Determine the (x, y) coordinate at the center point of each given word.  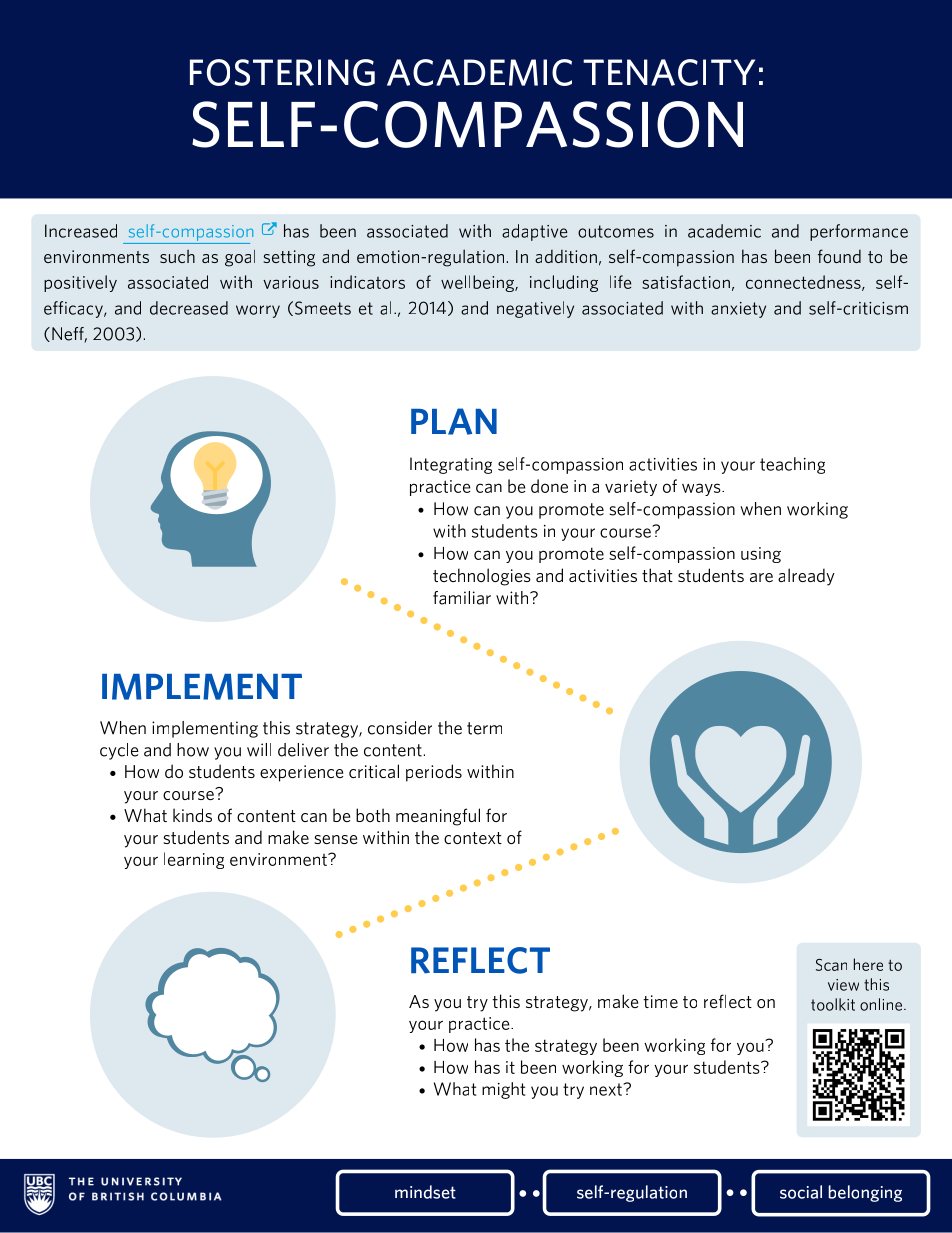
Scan (831, 965)
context (473, 838)
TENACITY (669, 72)
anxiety (738, 310)
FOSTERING (282, 72)
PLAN (454, 421)
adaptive (535, 232)
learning (194, 860)
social (801, 1192)
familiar (462, 598)
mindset (425, 1192)
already (806, 577)
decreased (189, 308)
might (503, 1090)
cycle (119, 751)
